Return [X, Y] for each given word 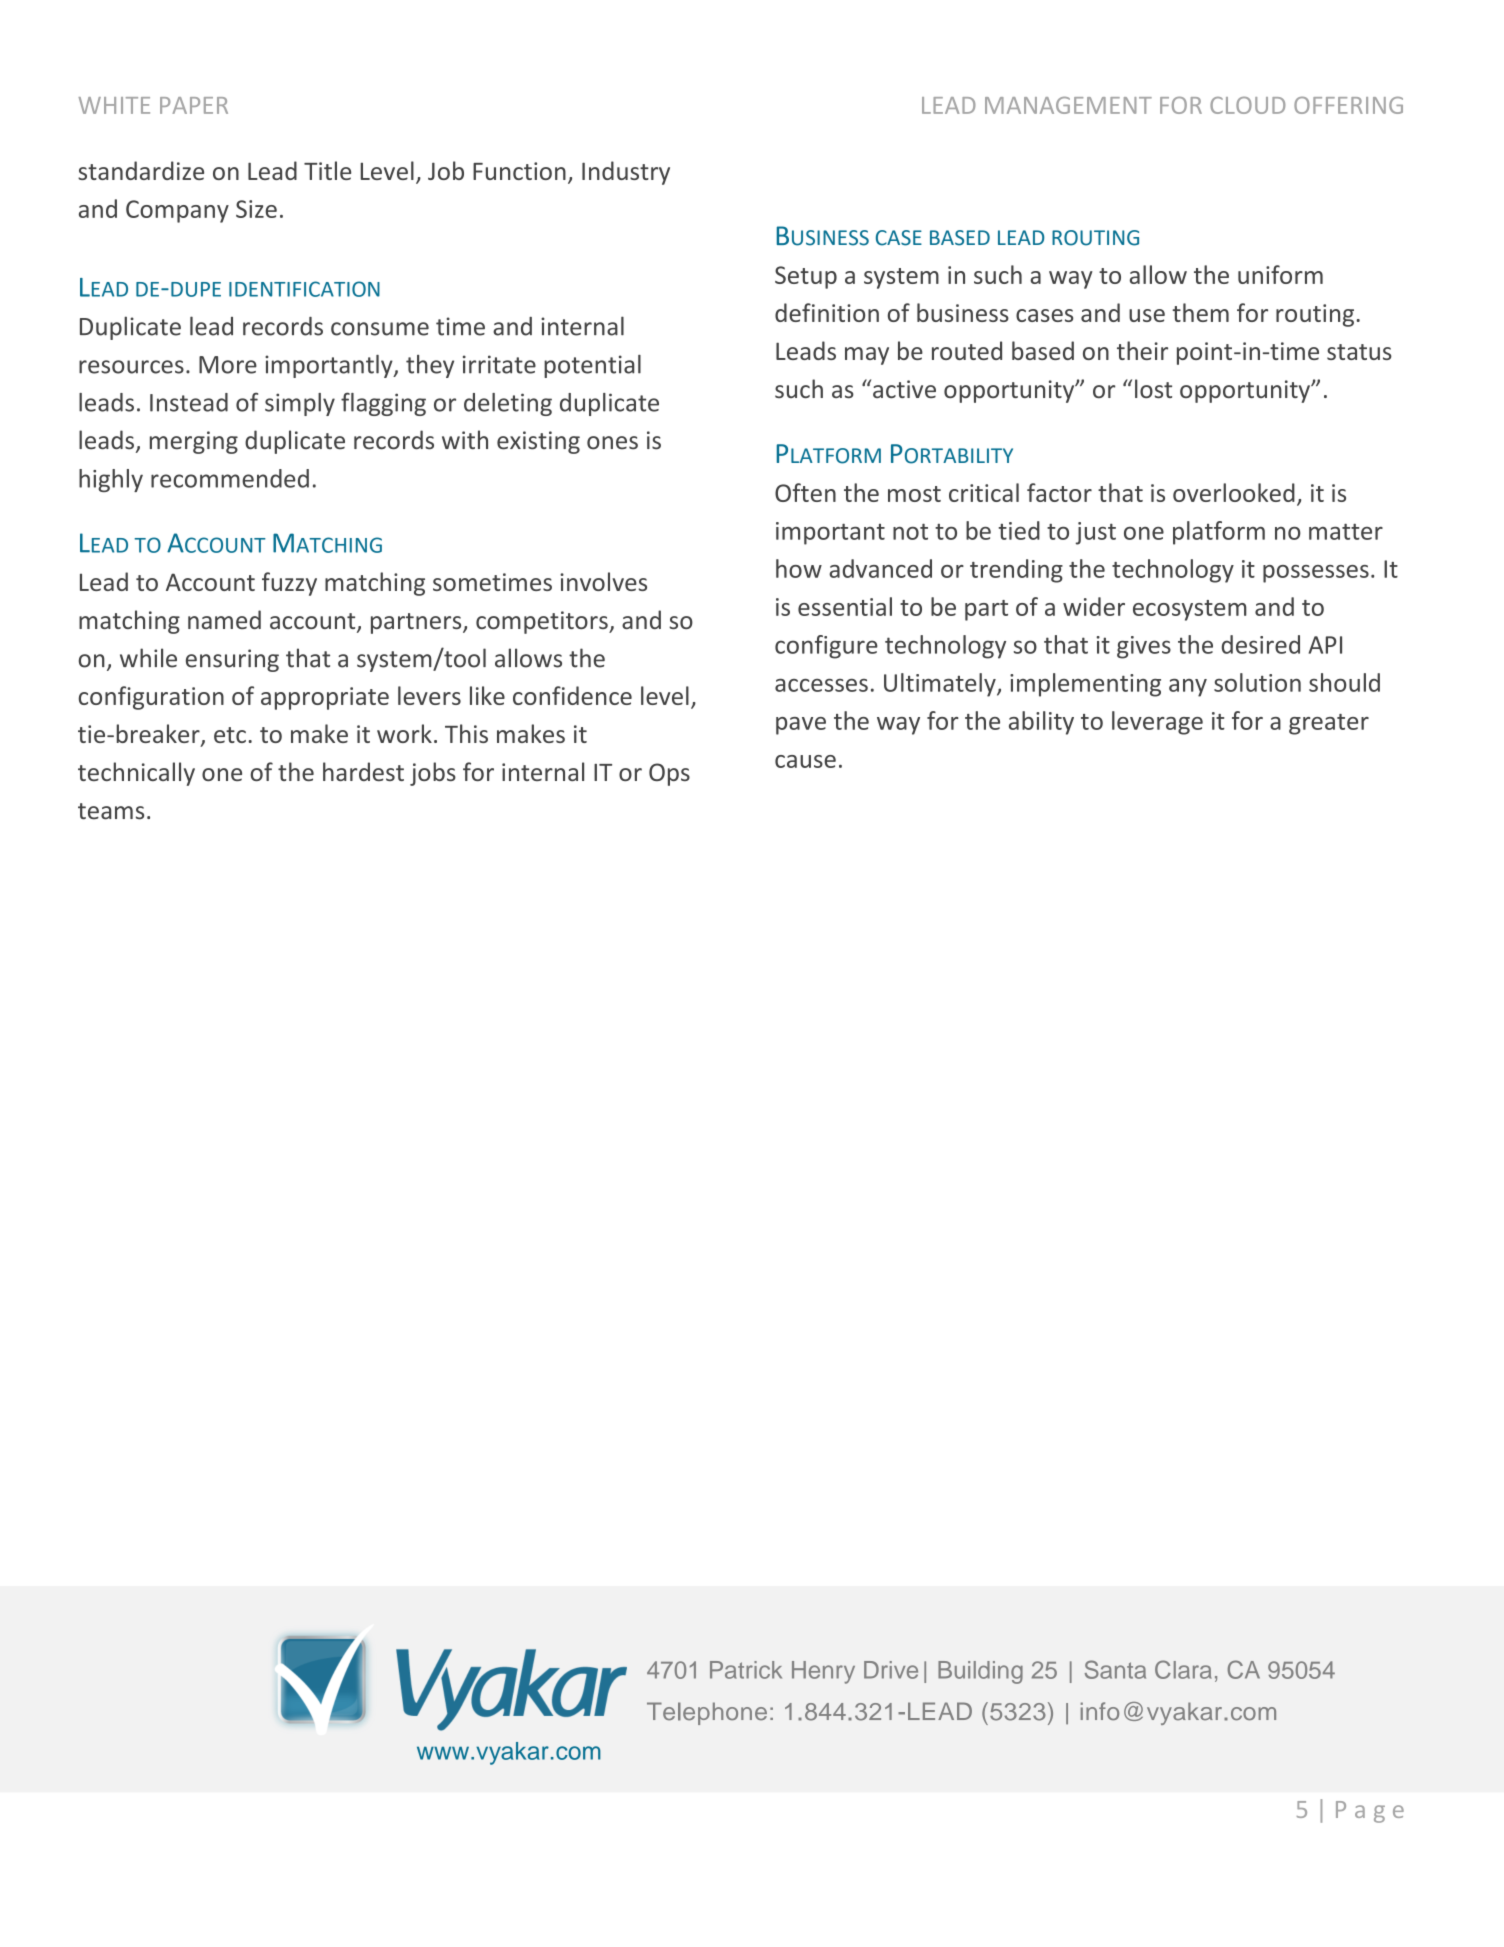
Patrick [746, 1670]
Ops [669, 774]
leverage [1157, 723]
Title [327, 170]
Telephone [707, 1713]
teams [111, 811]
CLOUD [1247, 105]
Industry [626, 173]
